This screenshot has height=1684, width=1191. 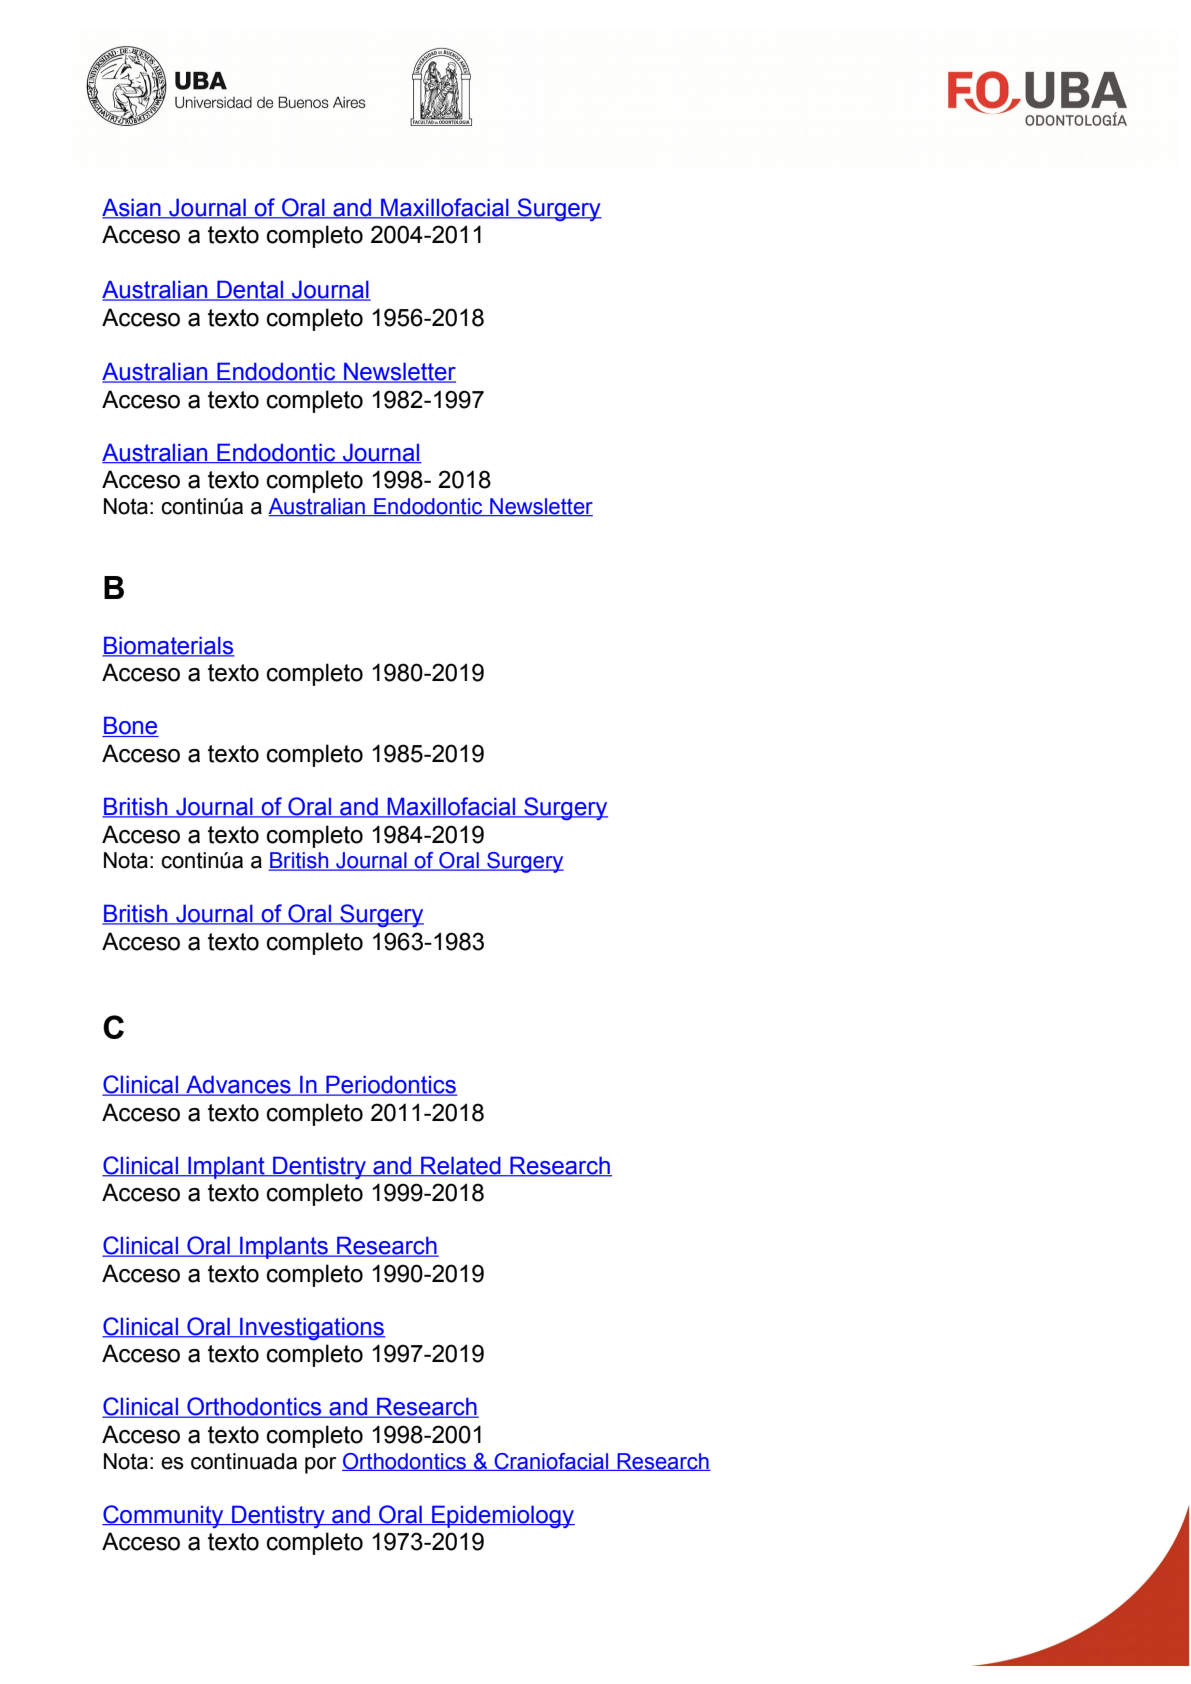 I want to click on Periodontics, so click(x=390, y=1085).
